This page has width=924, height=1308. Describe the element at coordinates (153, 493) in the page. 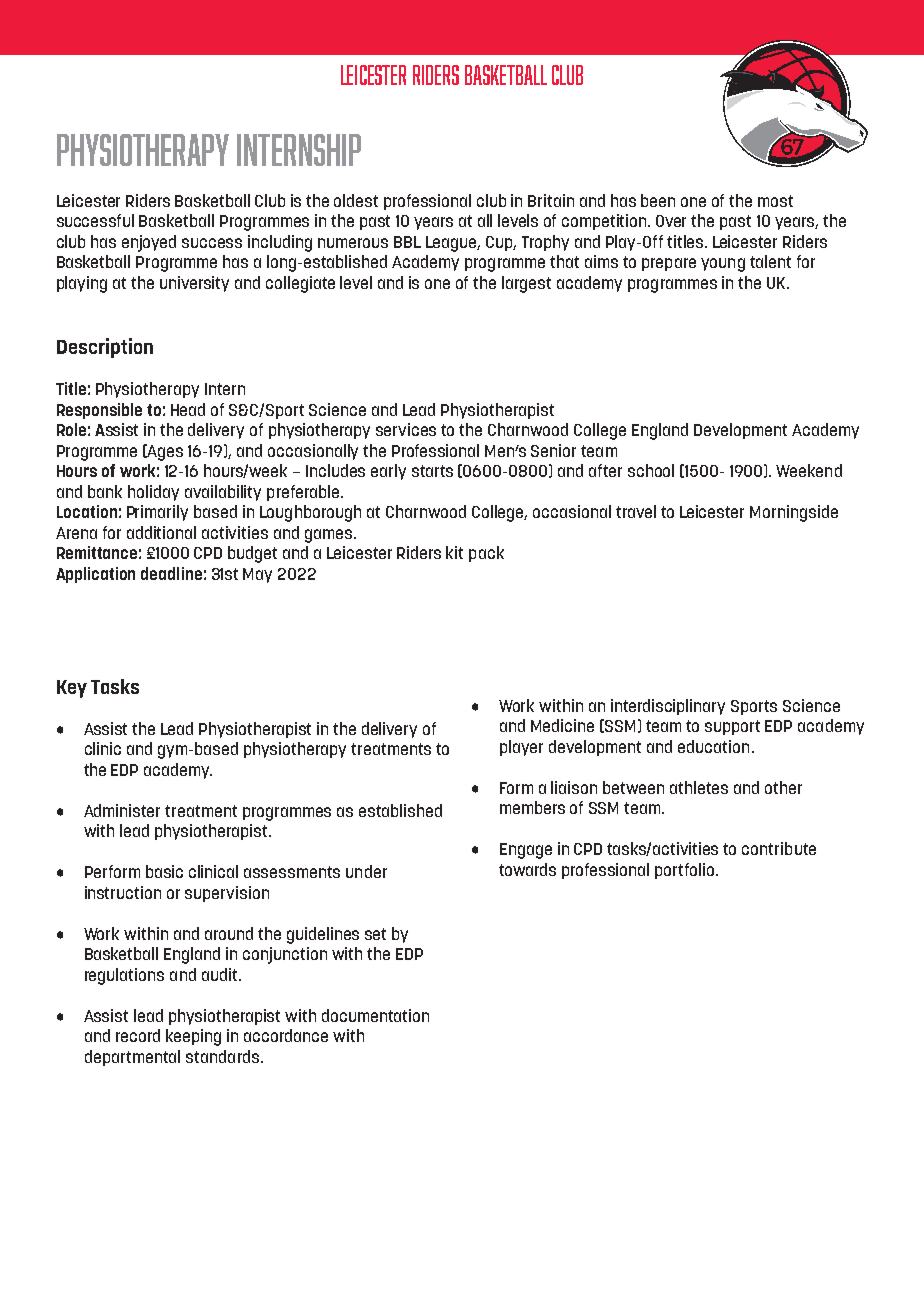

I see `holiday` at that location.
